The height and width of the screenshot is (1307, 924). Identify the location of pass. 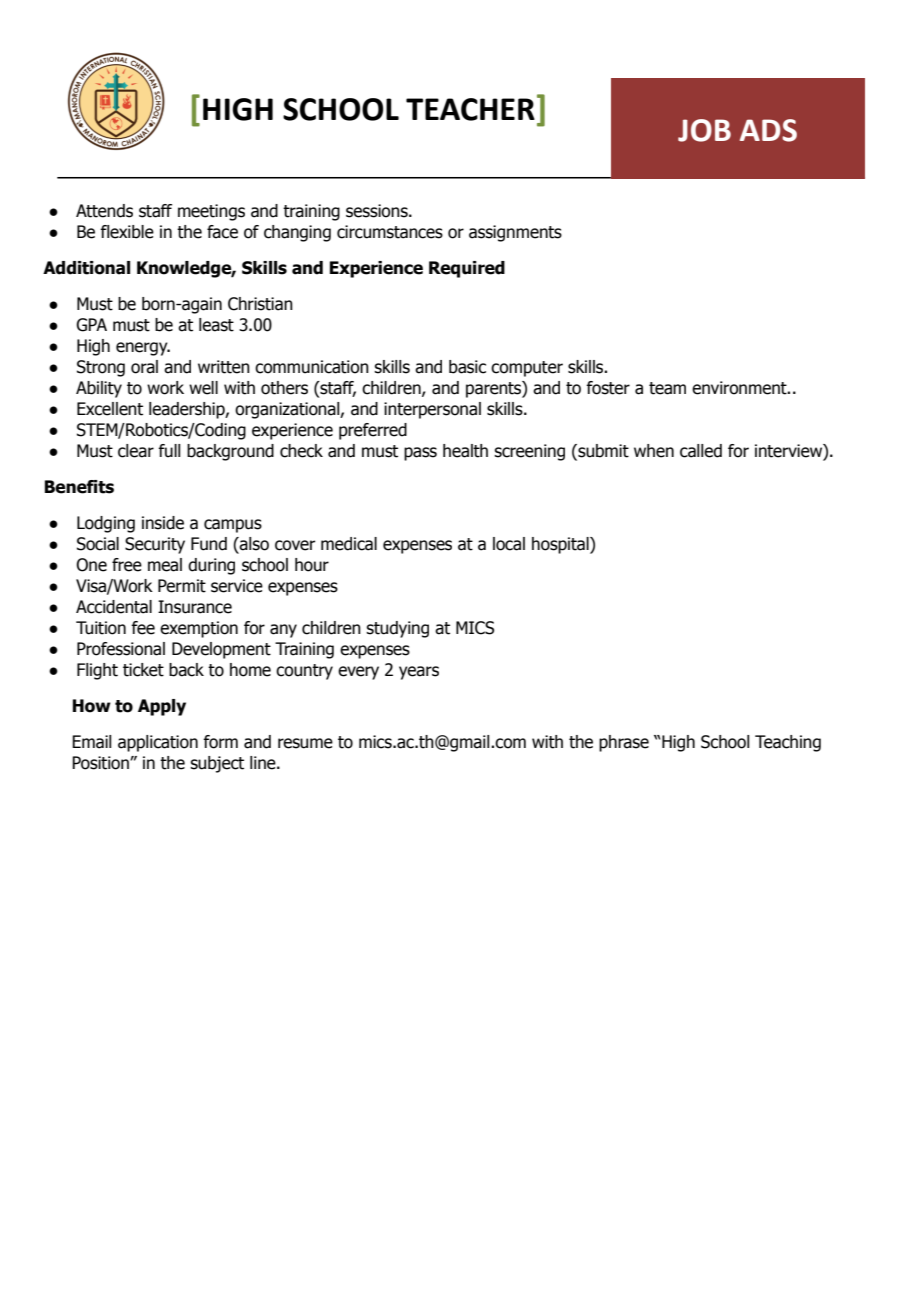
(420, 454).
